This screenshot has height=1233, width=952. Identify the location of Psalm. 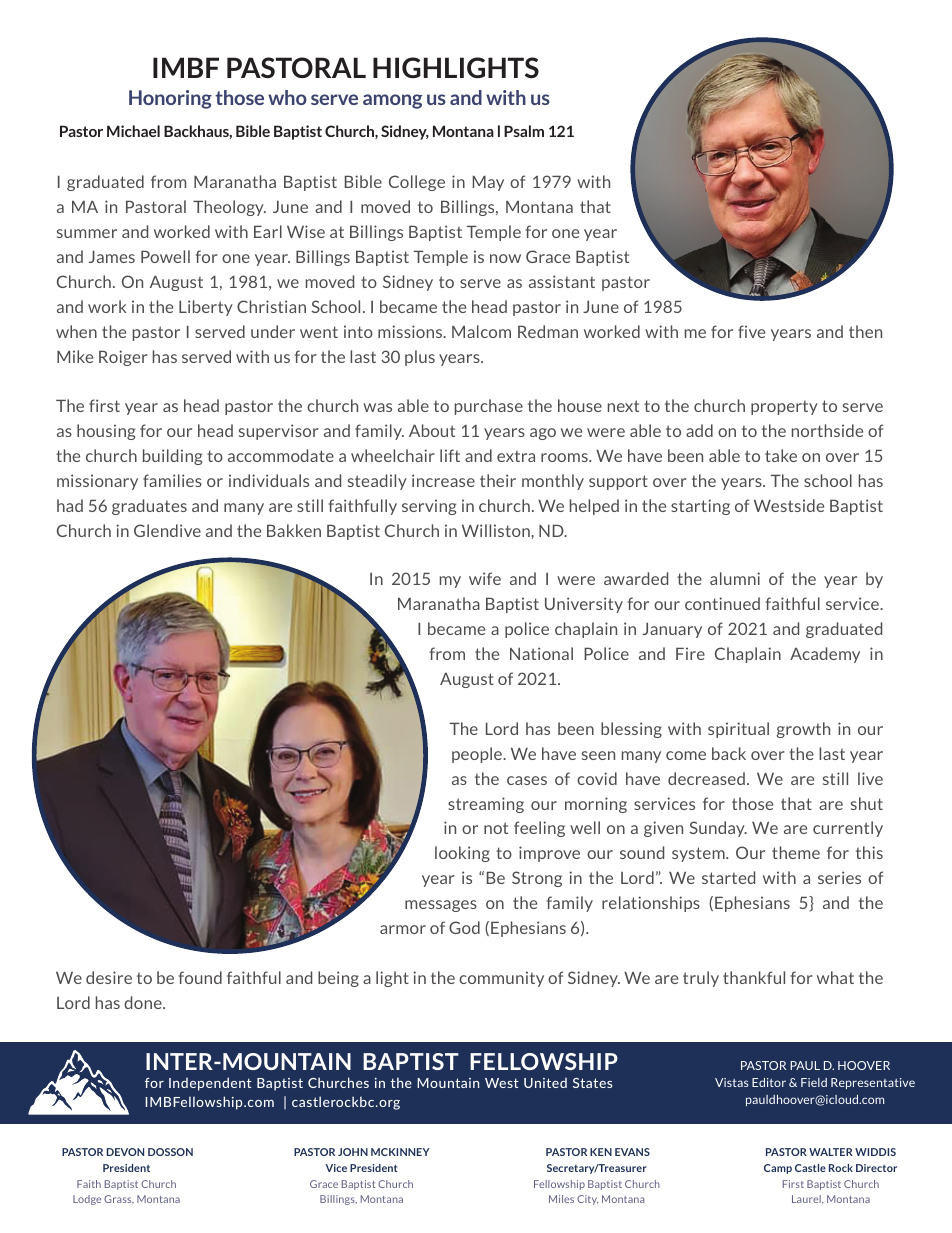
(524, 131).
